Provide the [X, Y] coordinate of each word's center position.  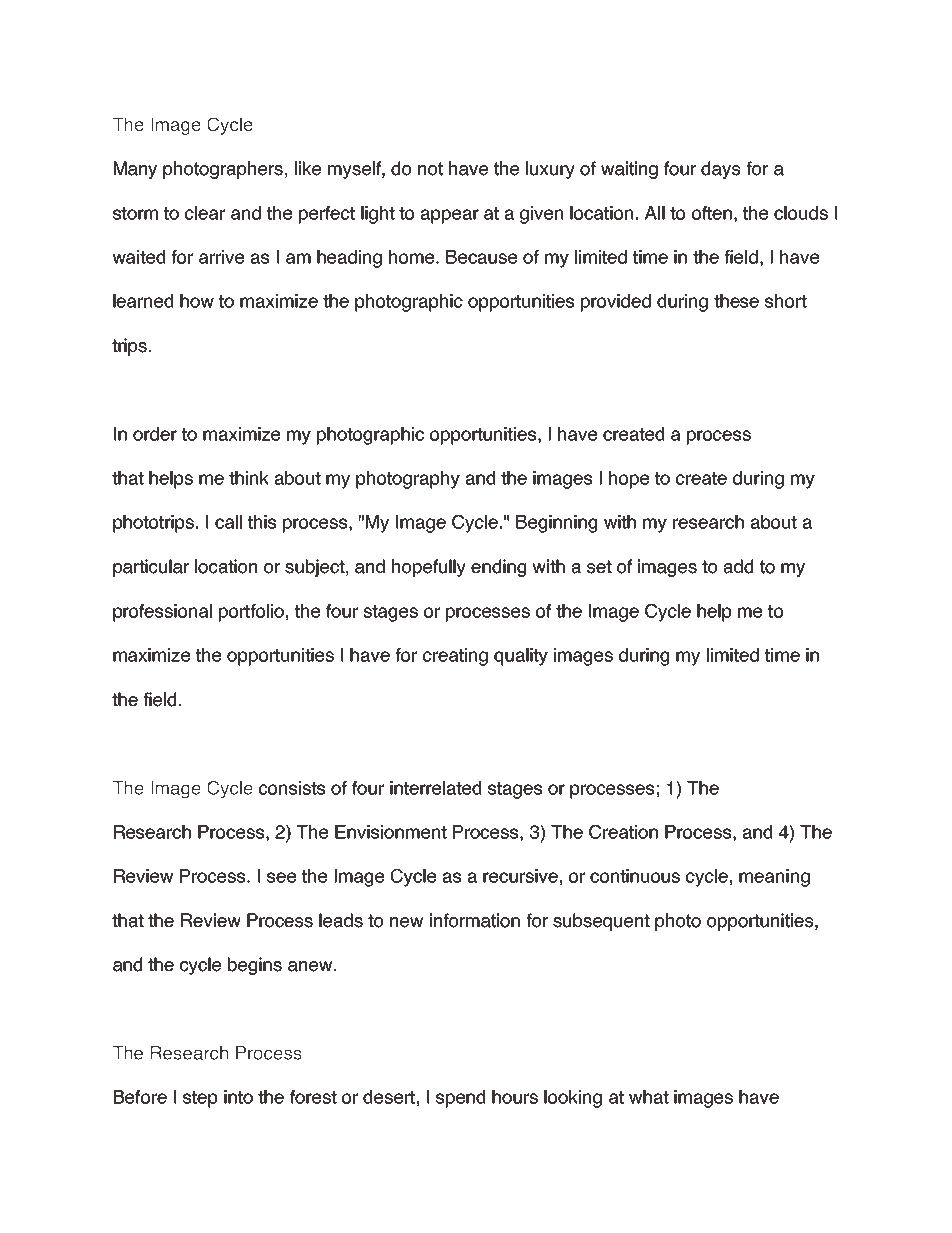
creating [455, 657]
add [738, 566]
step [200, 1099]
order [155, 434]
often [712, 213]
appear [450, 216]
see [281, 877]
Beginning [556, 524]
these [736, 301]
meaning [774, 878]
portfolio [251, 613]
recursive [520, 876]
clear [205, 213]
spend [460, 1099]
